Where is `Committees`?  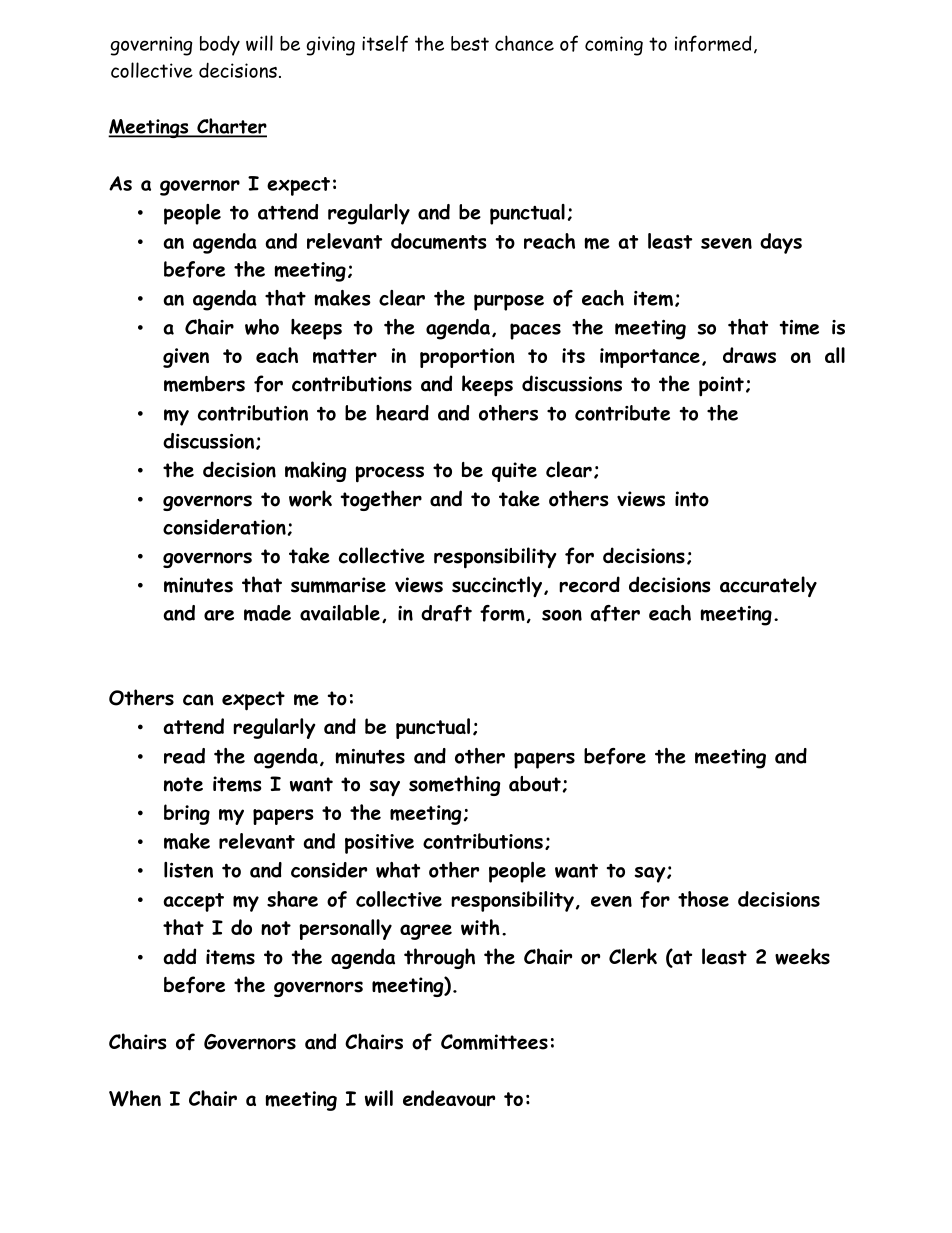
Committees is located at coordinates (494, 1042).
